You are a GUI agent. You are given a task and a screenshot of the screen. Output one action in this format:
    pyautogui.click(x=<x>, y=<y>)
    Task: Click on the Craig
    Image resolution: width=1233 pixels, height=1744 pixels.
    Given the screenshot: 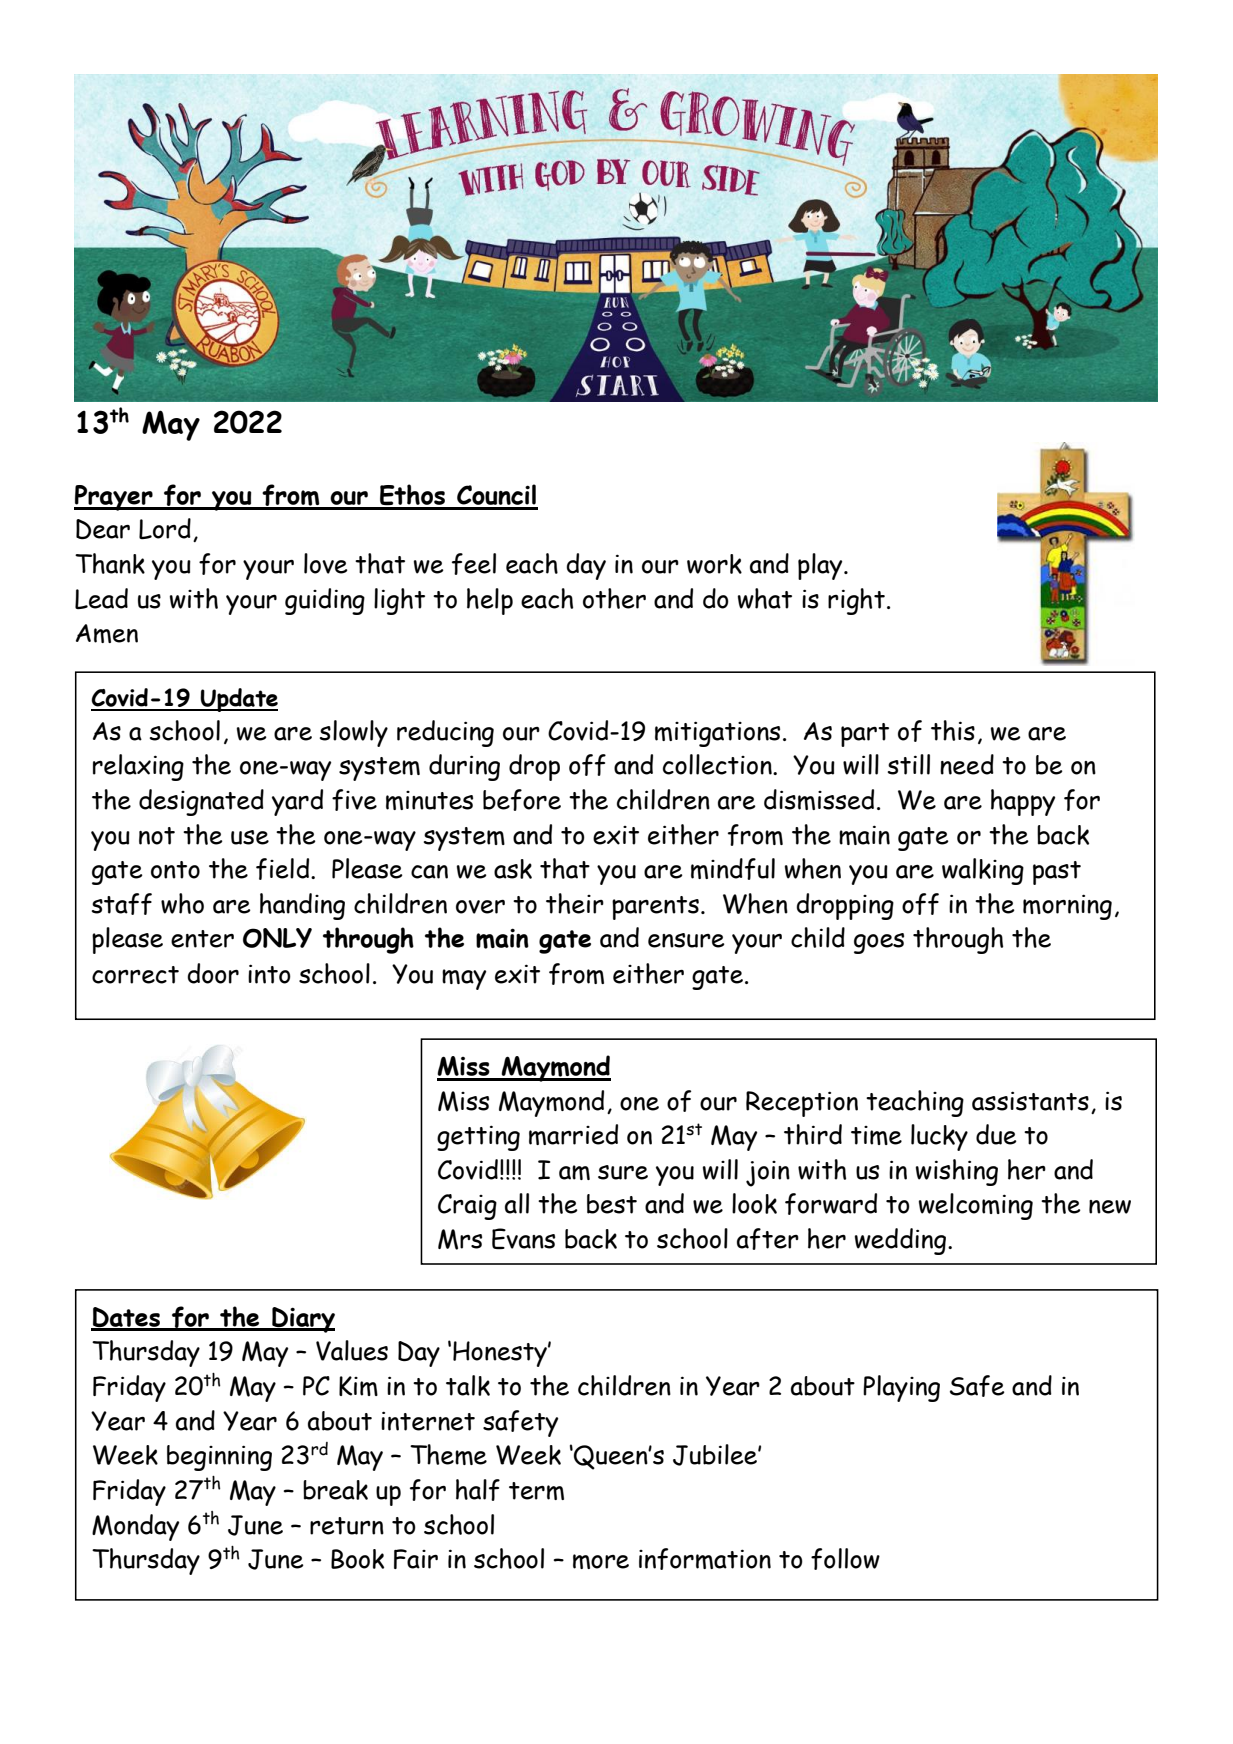 What is the action you would take?
    pyautogui.click(x=467, y=1207)
